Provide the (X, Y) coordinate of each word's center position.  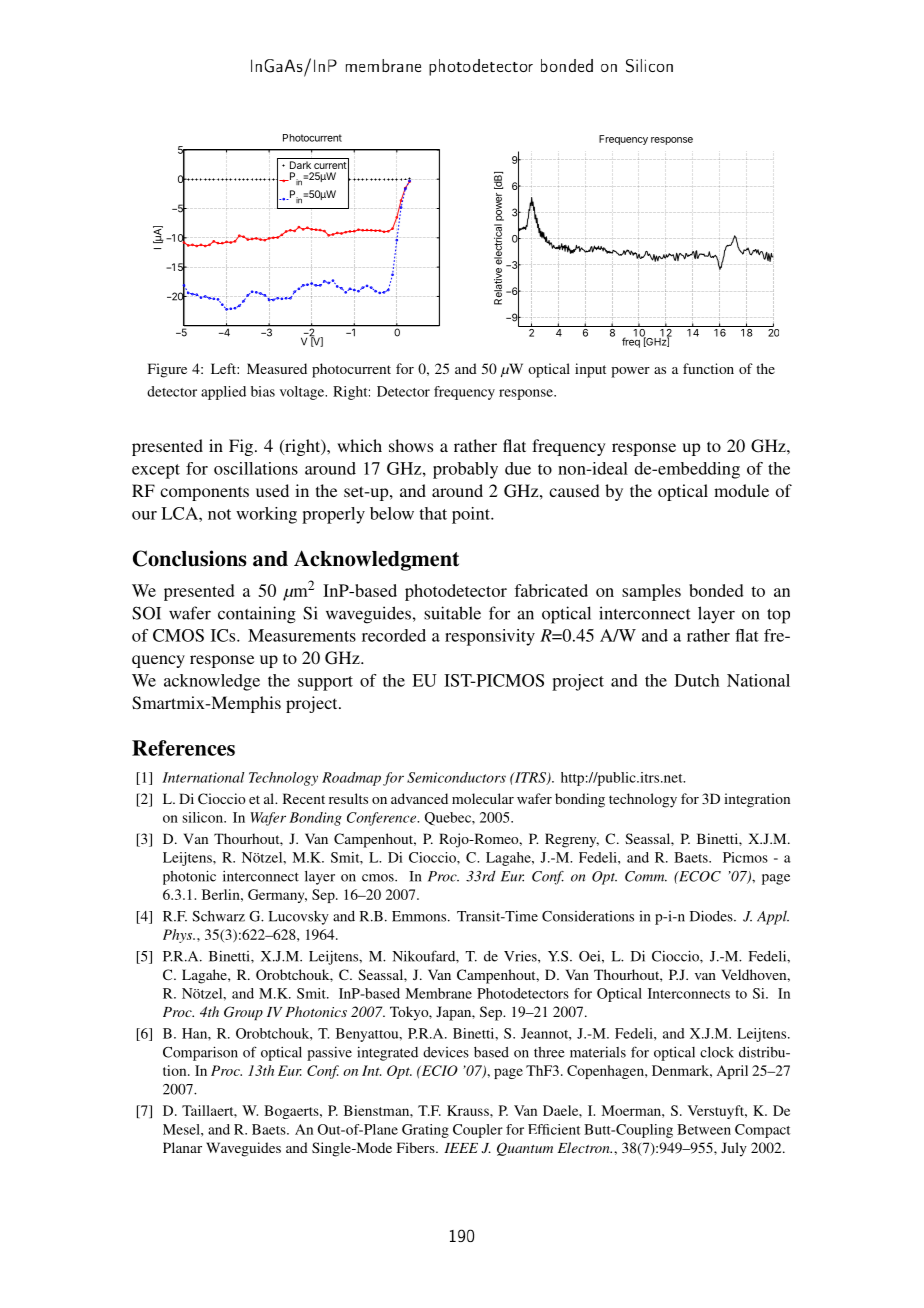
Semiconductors (456, 777)
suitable (452, 613)
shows (411, 445)
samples (651, 592)
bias (263, 391)
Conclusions (190, 558)
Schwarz (218, 916)
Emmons (420, 916)
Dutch (697, 680)
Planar (182, 1147)
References (183, 748)
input (590, 370)
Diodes (712, 916)
